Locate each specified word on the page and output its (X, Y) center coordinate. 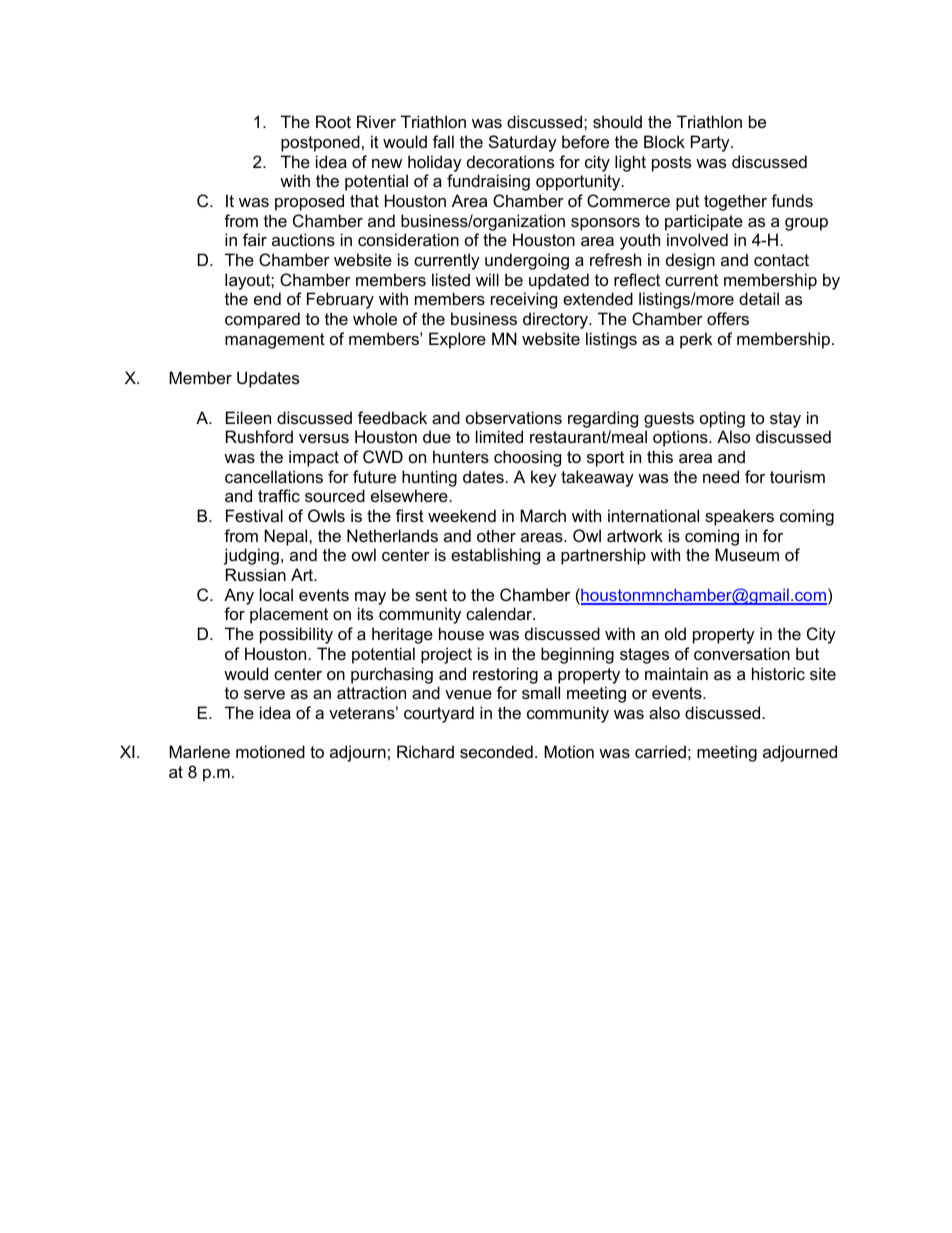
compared (262, 320)
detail (759, 298)
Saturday (523, 143)
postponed (320, 143)
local (276, 594)
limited (499, 436)
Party (711, 143)
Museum (747, 554)
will (487, 279)
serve (264, 694)
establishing (495, 556)
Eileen (248, 417)
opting (722, 419)
